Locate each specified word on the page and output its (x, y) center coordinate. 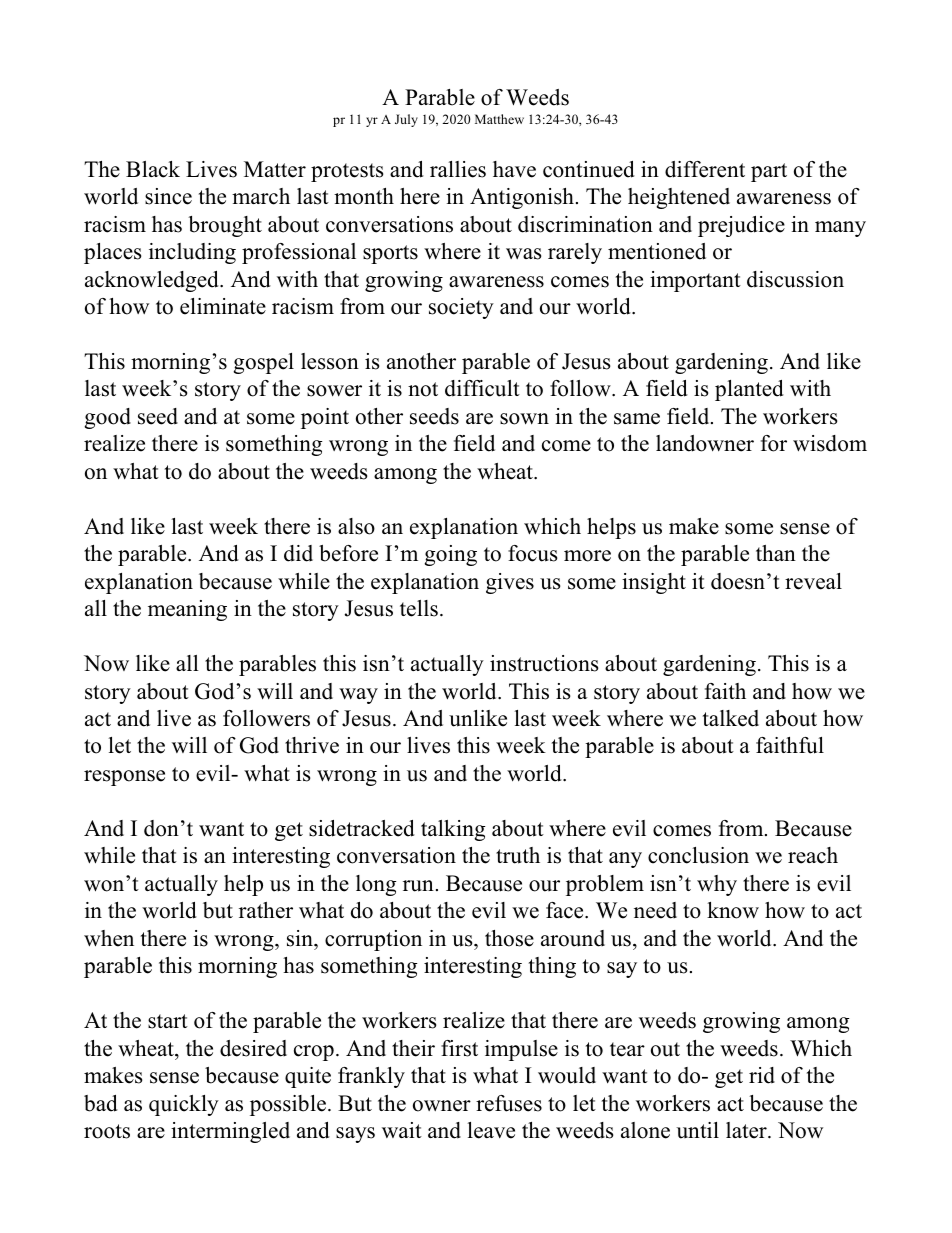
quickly (184, 1105)
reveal (813, 581)
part (769, 172)
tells (419, 608)
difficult (482, 388)
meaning (187, 610)
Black (153, 169)
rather (266, 910)
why (717, 885)
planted (749, 390)
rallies (458, 169)
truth (518, 855)
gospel (264, 363)
